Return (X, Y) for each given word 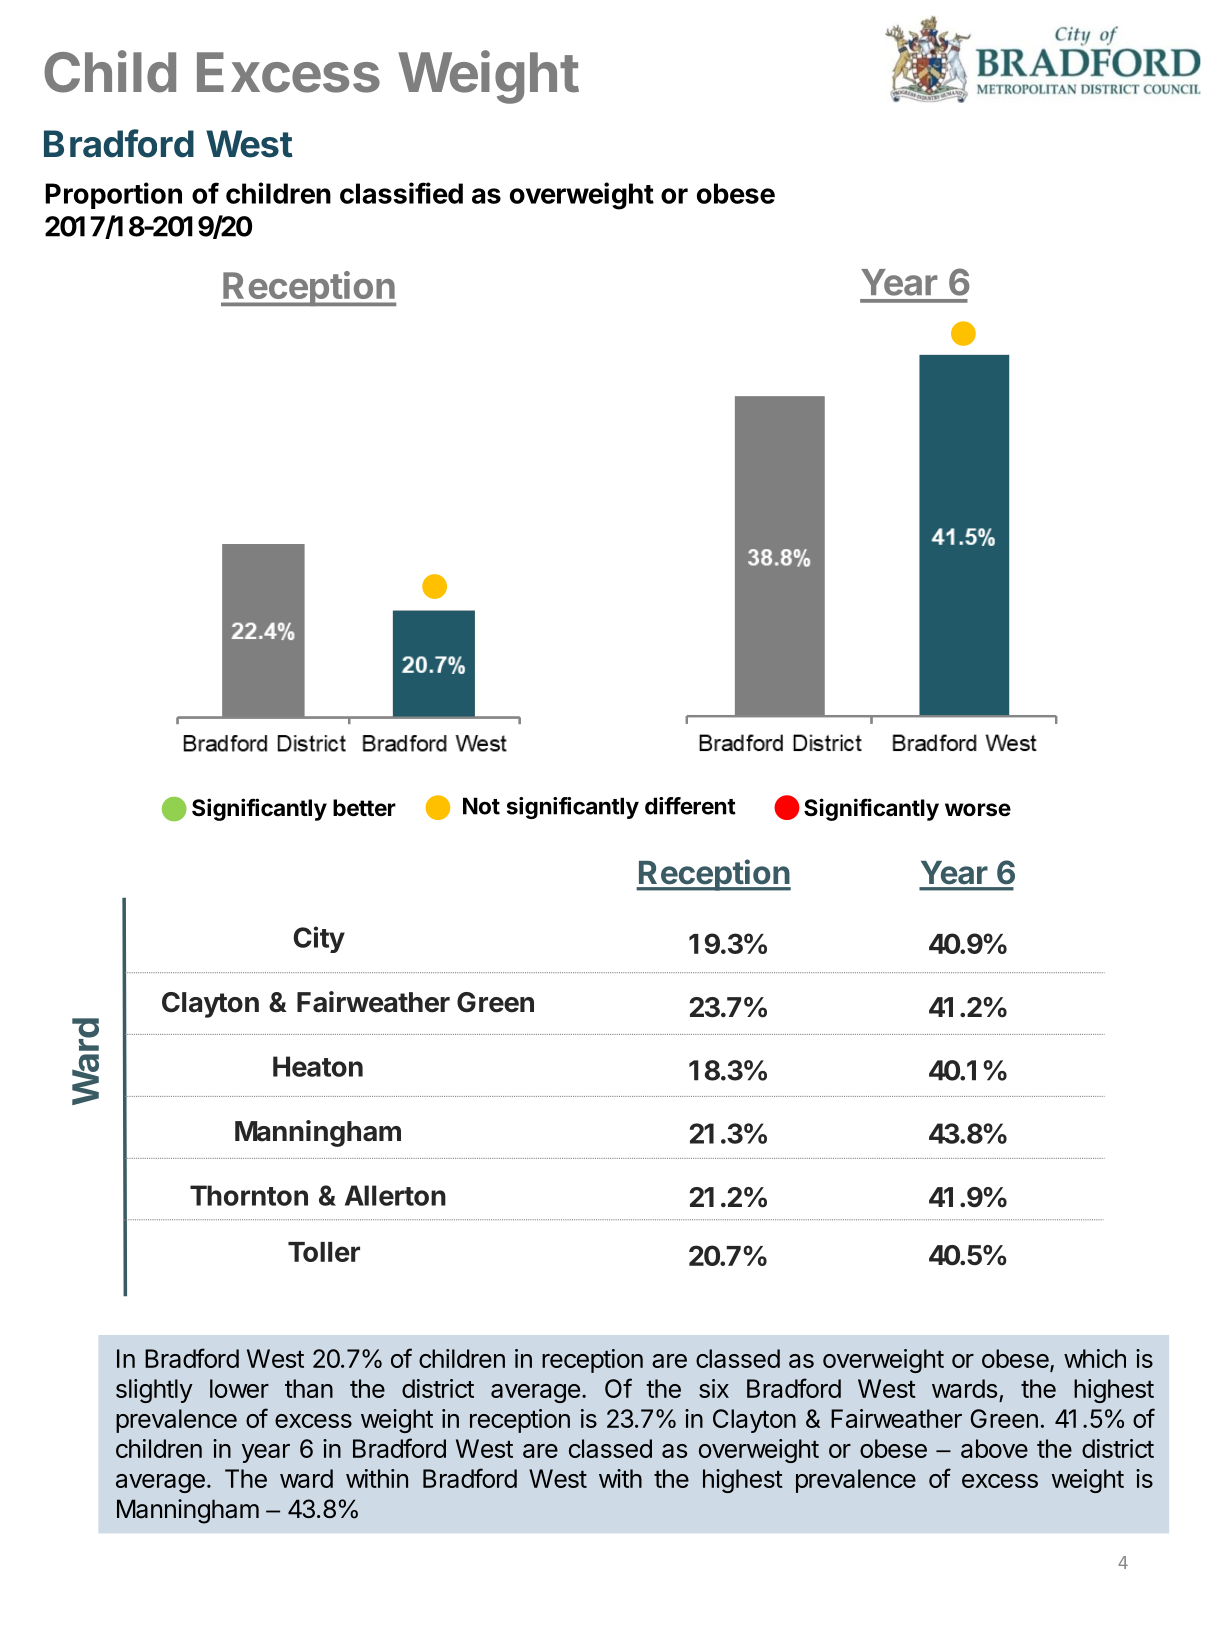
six (714, 1388)
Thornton (249, 1195)
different (690, 806)
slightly (154, 1391)
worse (978, 810)
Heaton (318, 1066)
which (1095, 1358)
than (309, 1388)
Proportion (113, 195)
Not (481, 806)
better (364, 808)
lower (239, 1388)
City (319, 939)
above (994, 1448)
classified (401, 193)
